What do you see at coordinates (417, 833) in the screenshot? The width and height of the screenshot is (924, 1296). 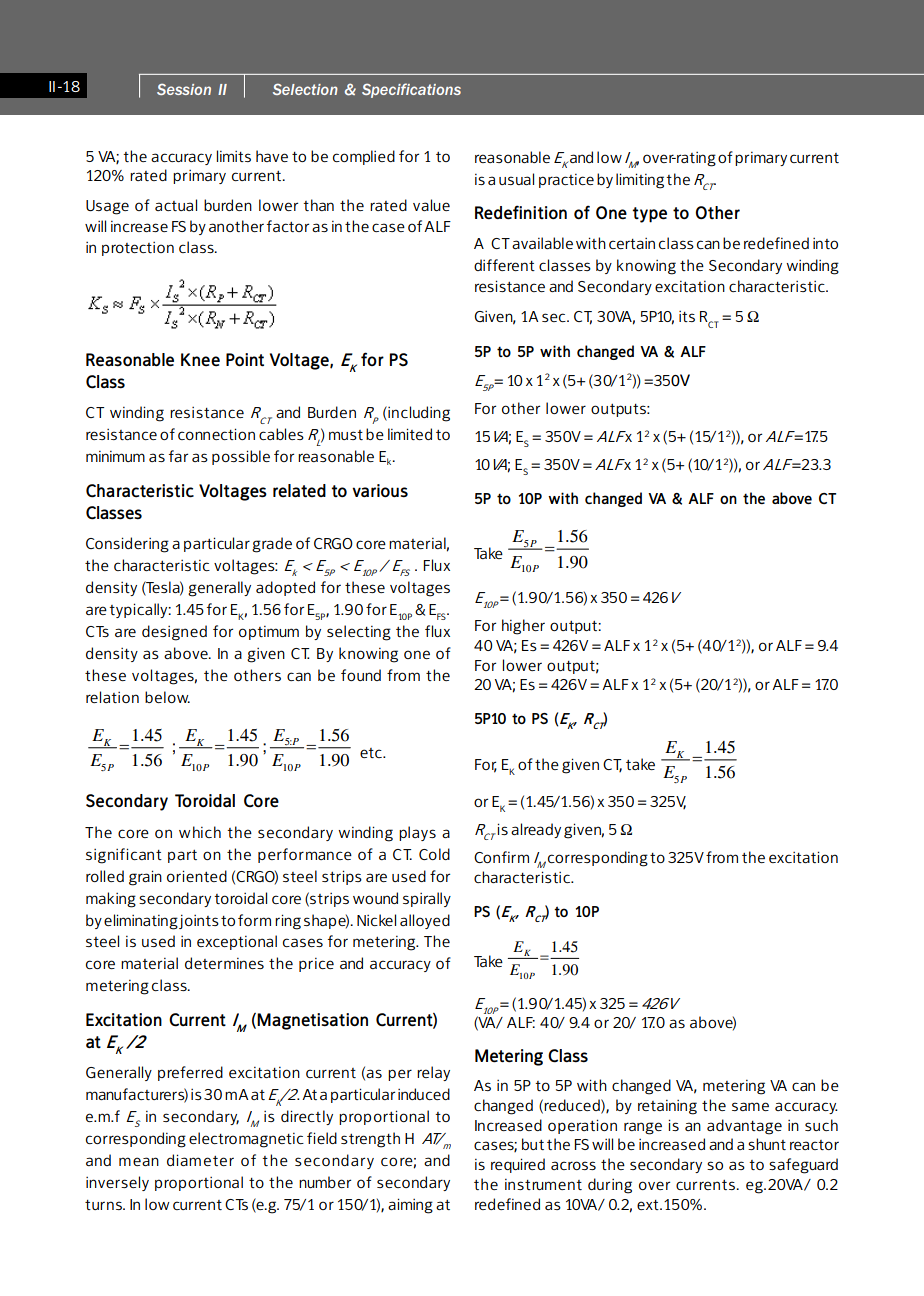 I see `plays` at bounding box center [417, 833].
